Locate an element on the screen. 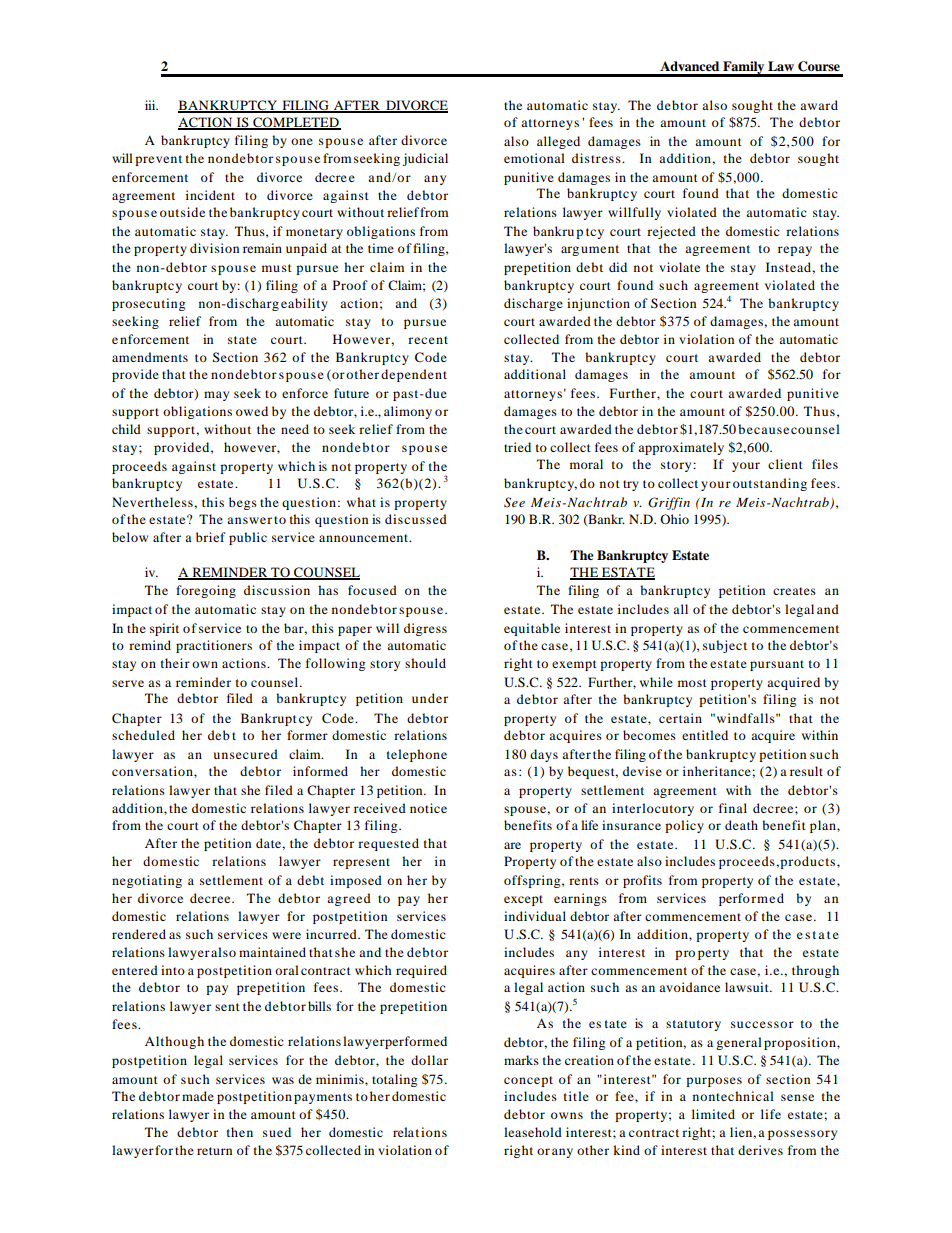 Image resolution: width=952 pixels, height=1233 pixels. rejected is located at coordinates (671, 232).
